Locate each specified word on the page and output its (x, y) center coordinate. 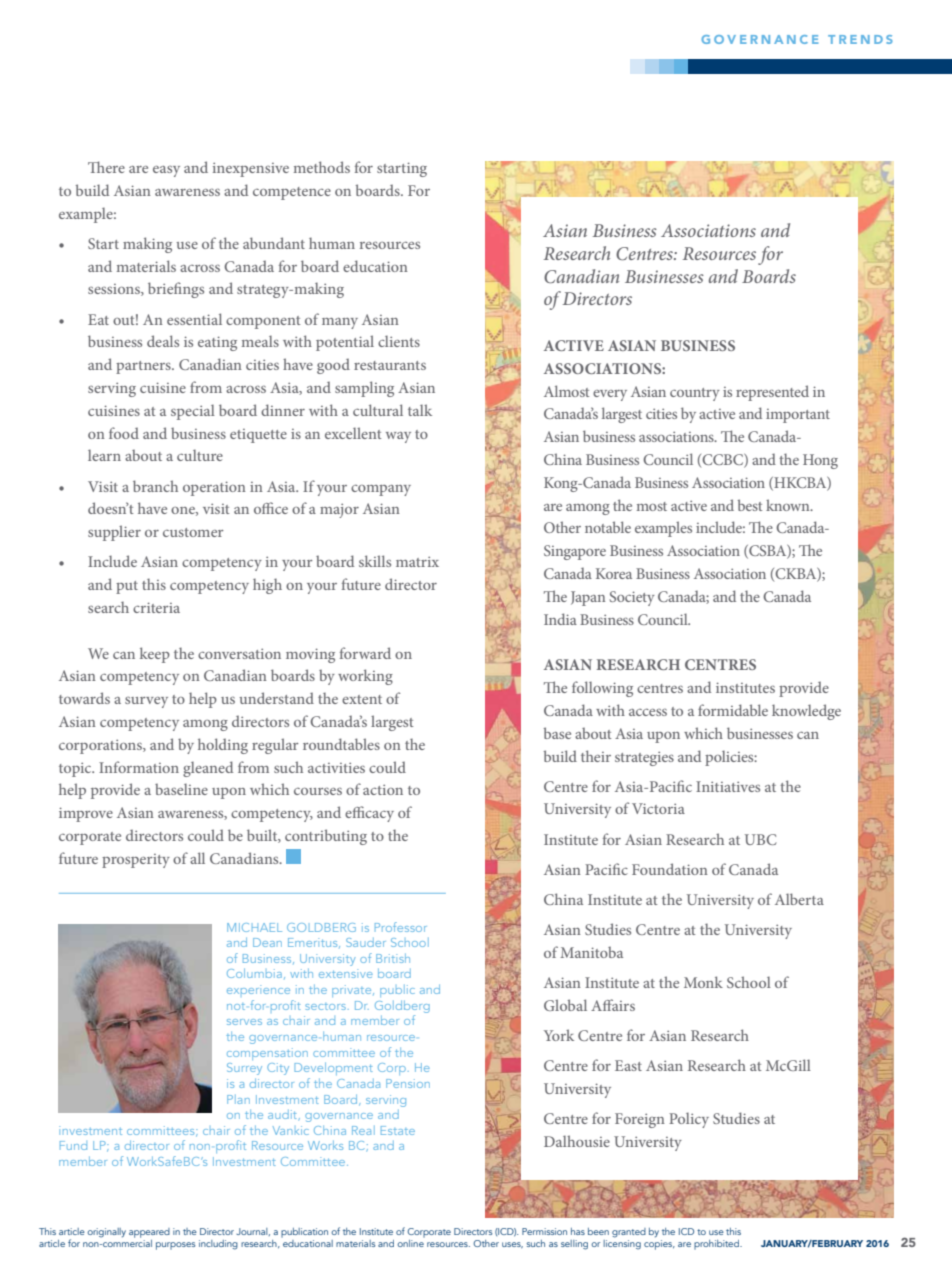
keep (155, 655)
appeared (149, 1233)
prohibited (717, 1245)
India (560, 619)
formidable (733, 710)
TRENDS (860, 39)
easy (166, 171)
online (411, 1242)
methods (322, 167)
